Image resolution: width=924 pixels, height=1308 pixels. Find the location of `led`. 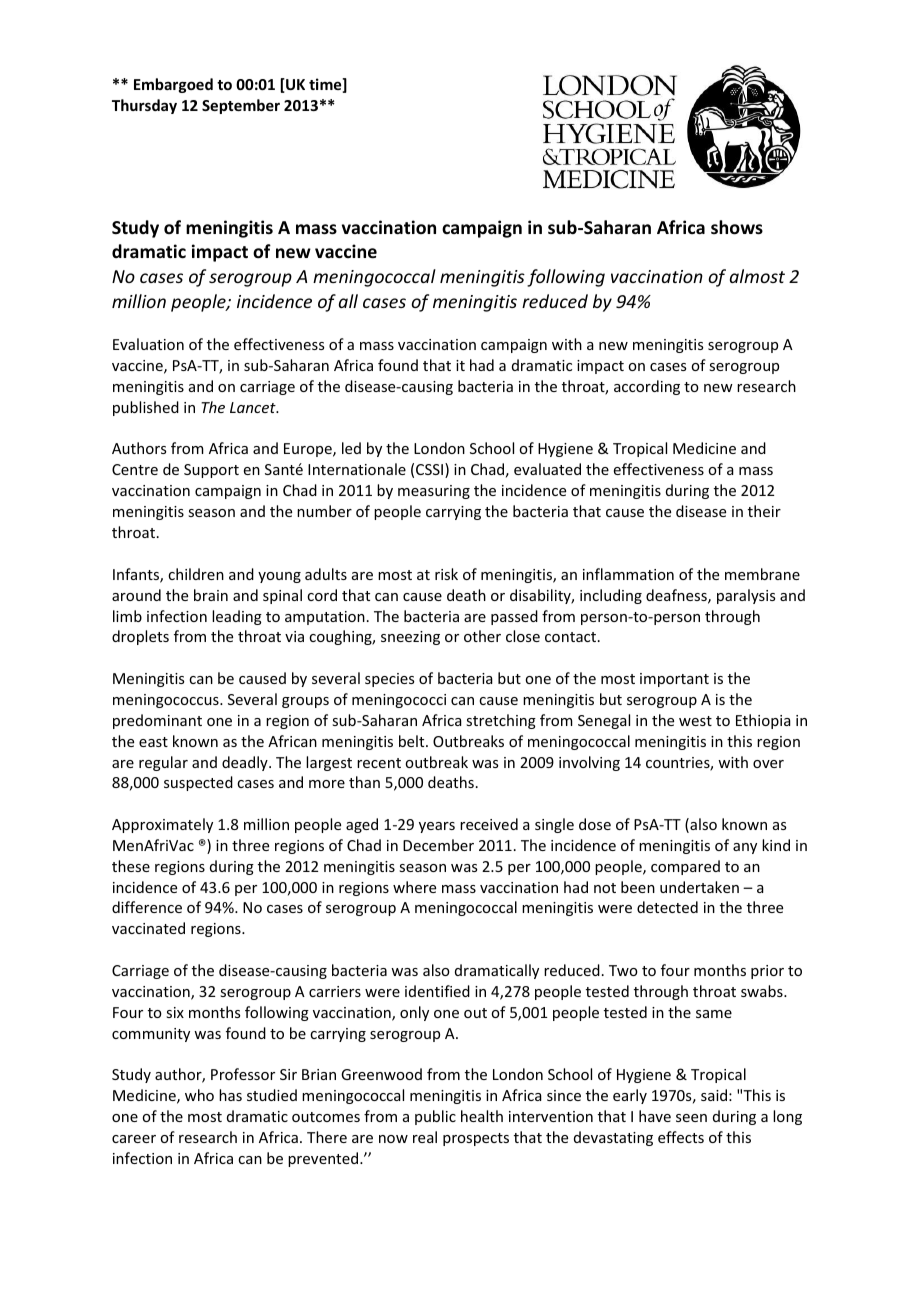

led is located at coordinates (351, 448).
